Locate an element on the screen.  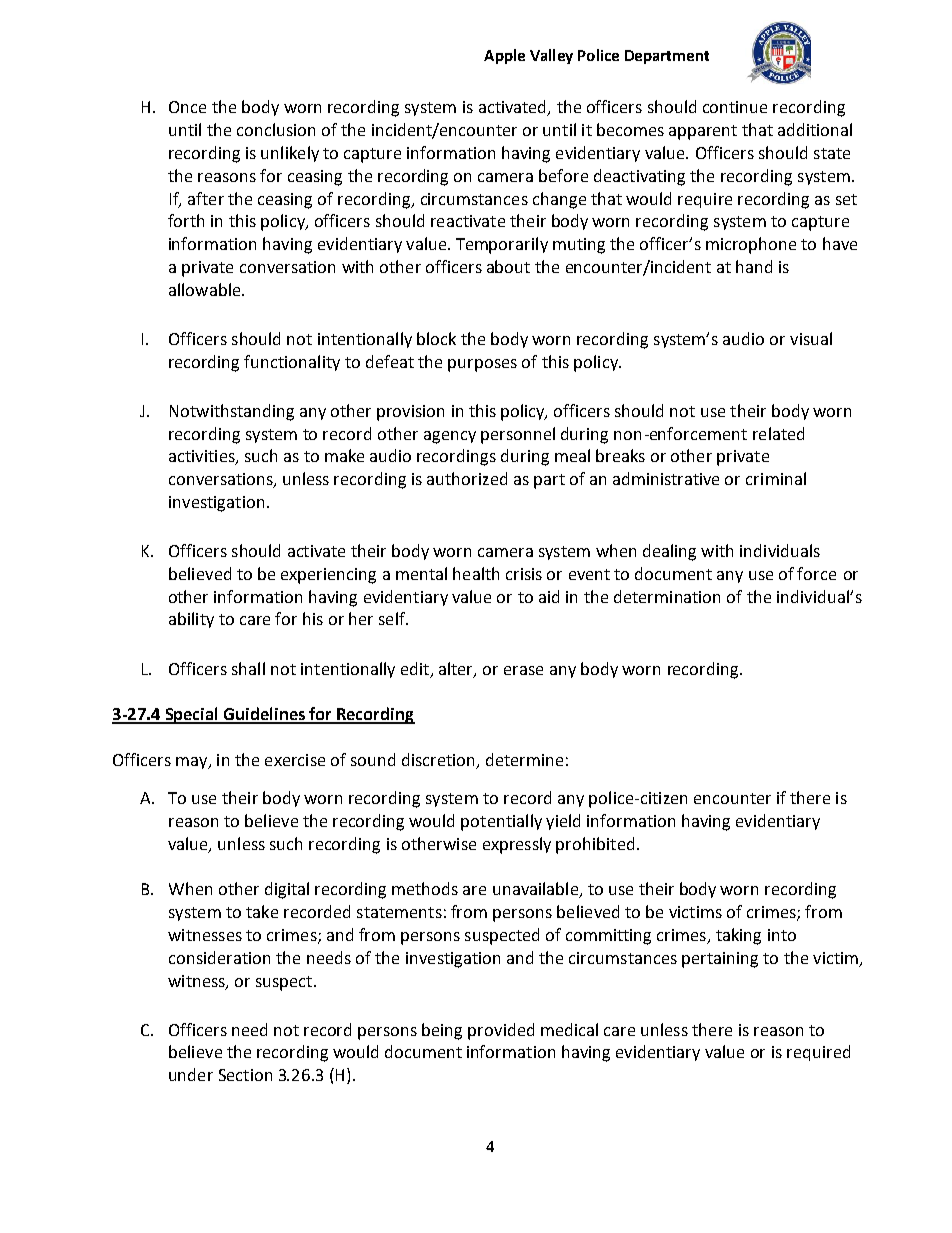
experiencing is located at coordinates (328, 576).
